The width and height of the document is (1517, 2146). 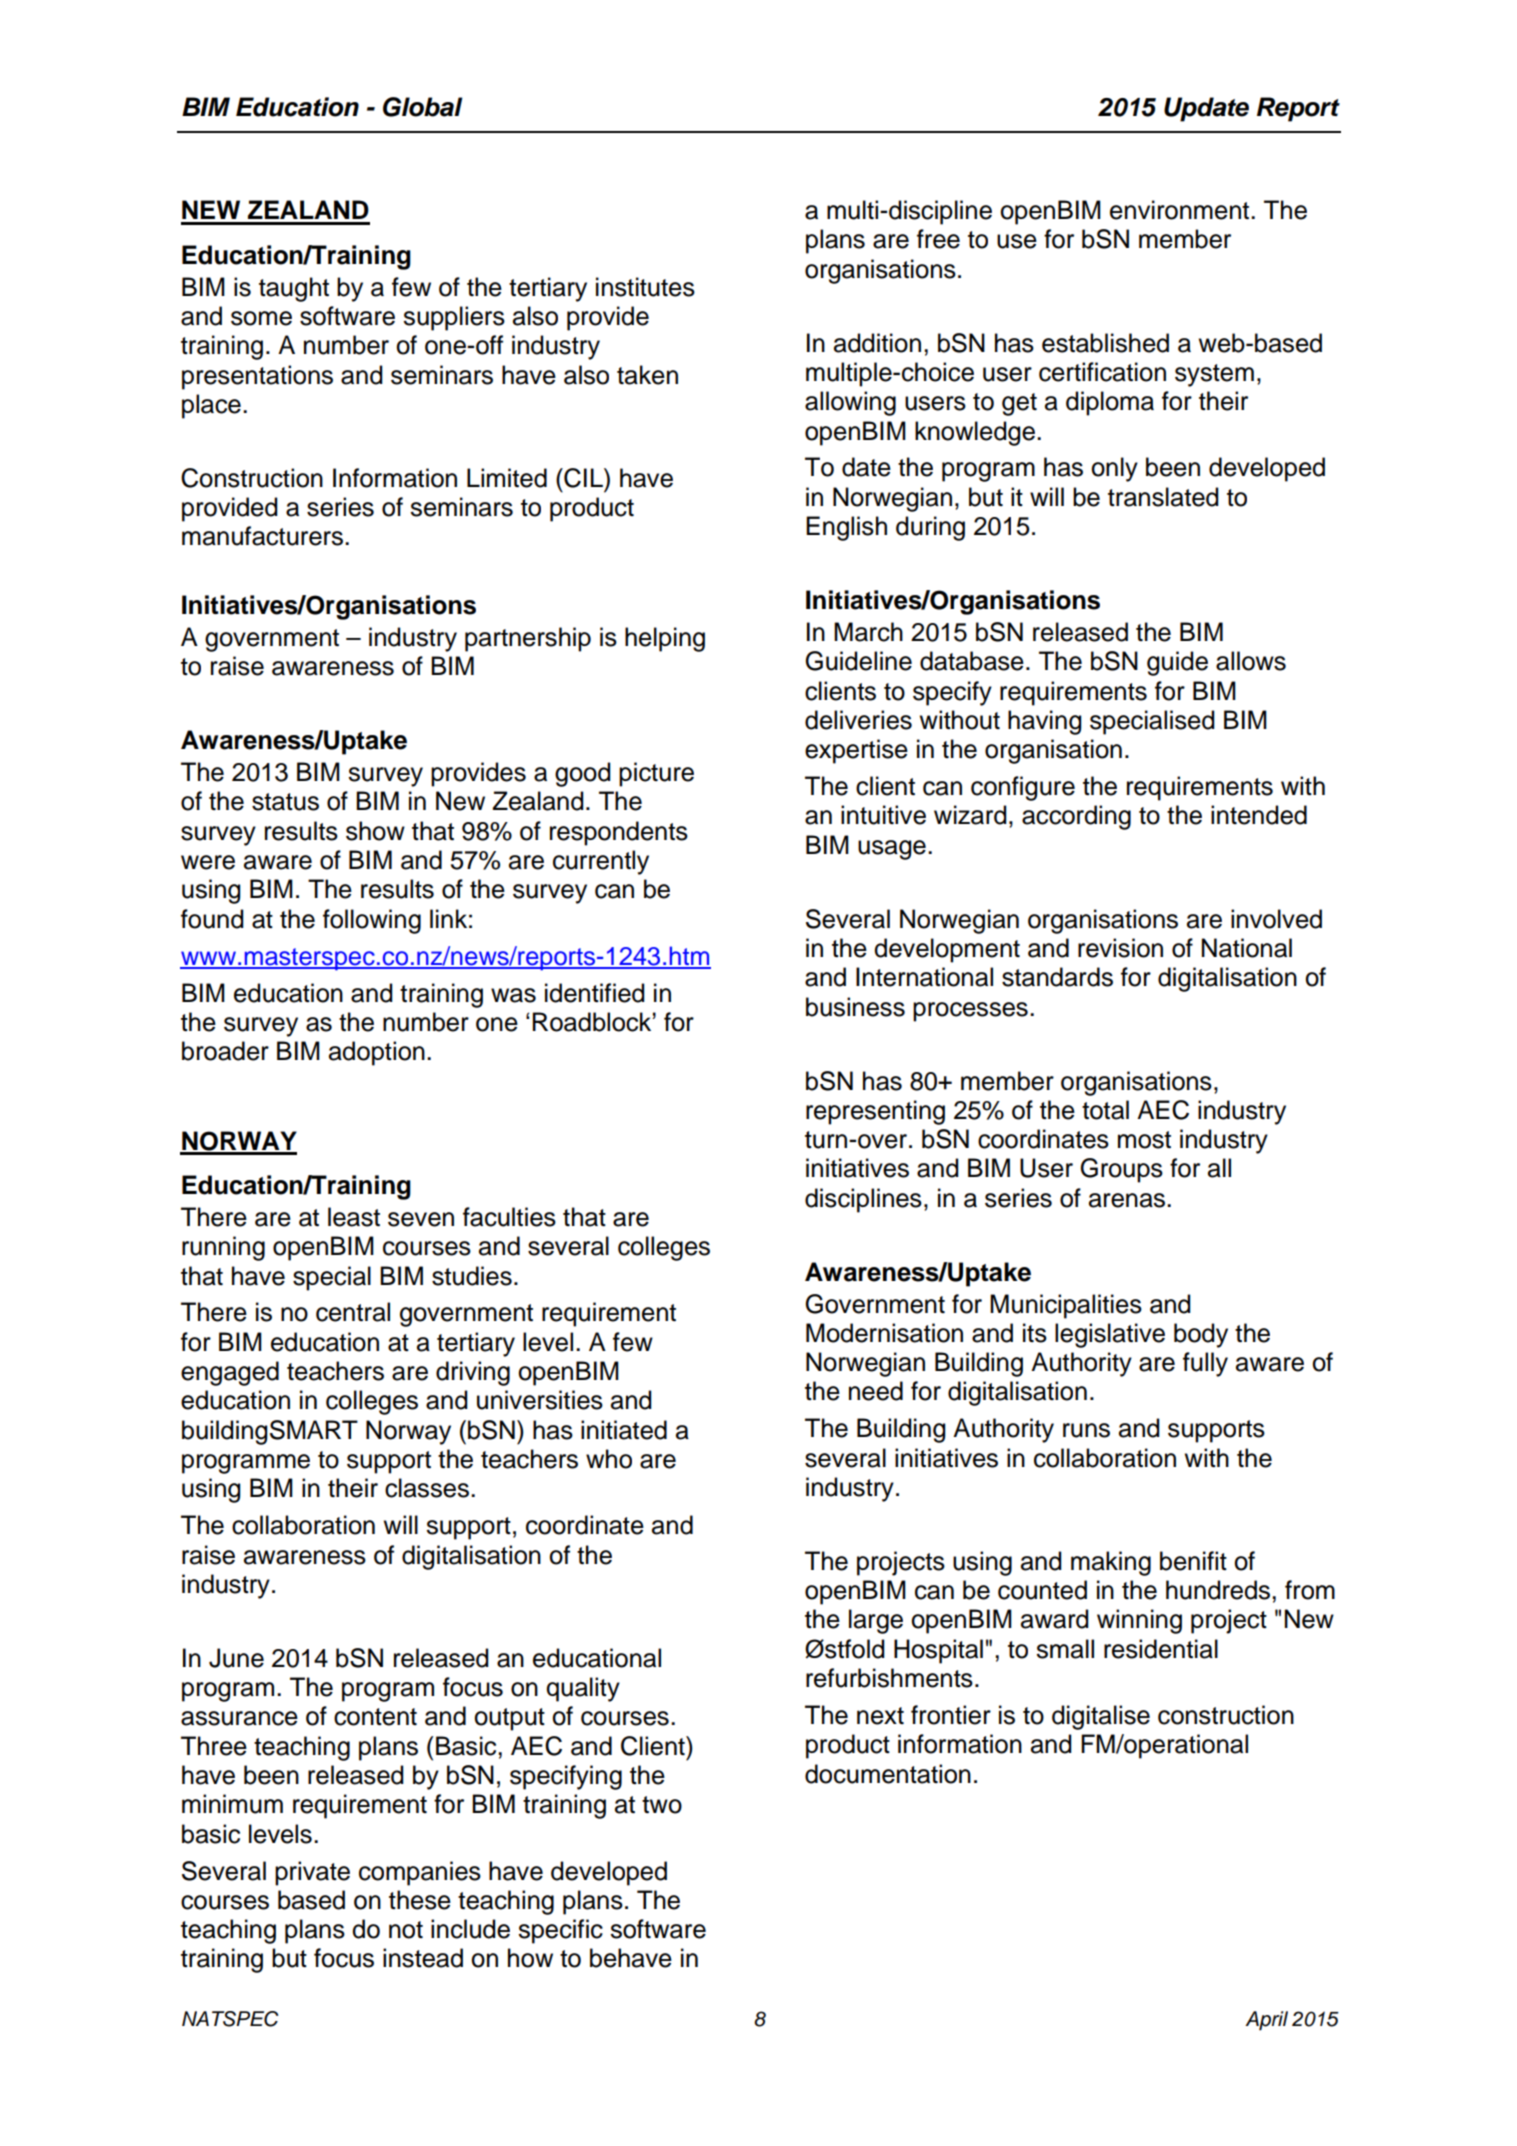 I want to click on who, so click(x=609, y=1459).
